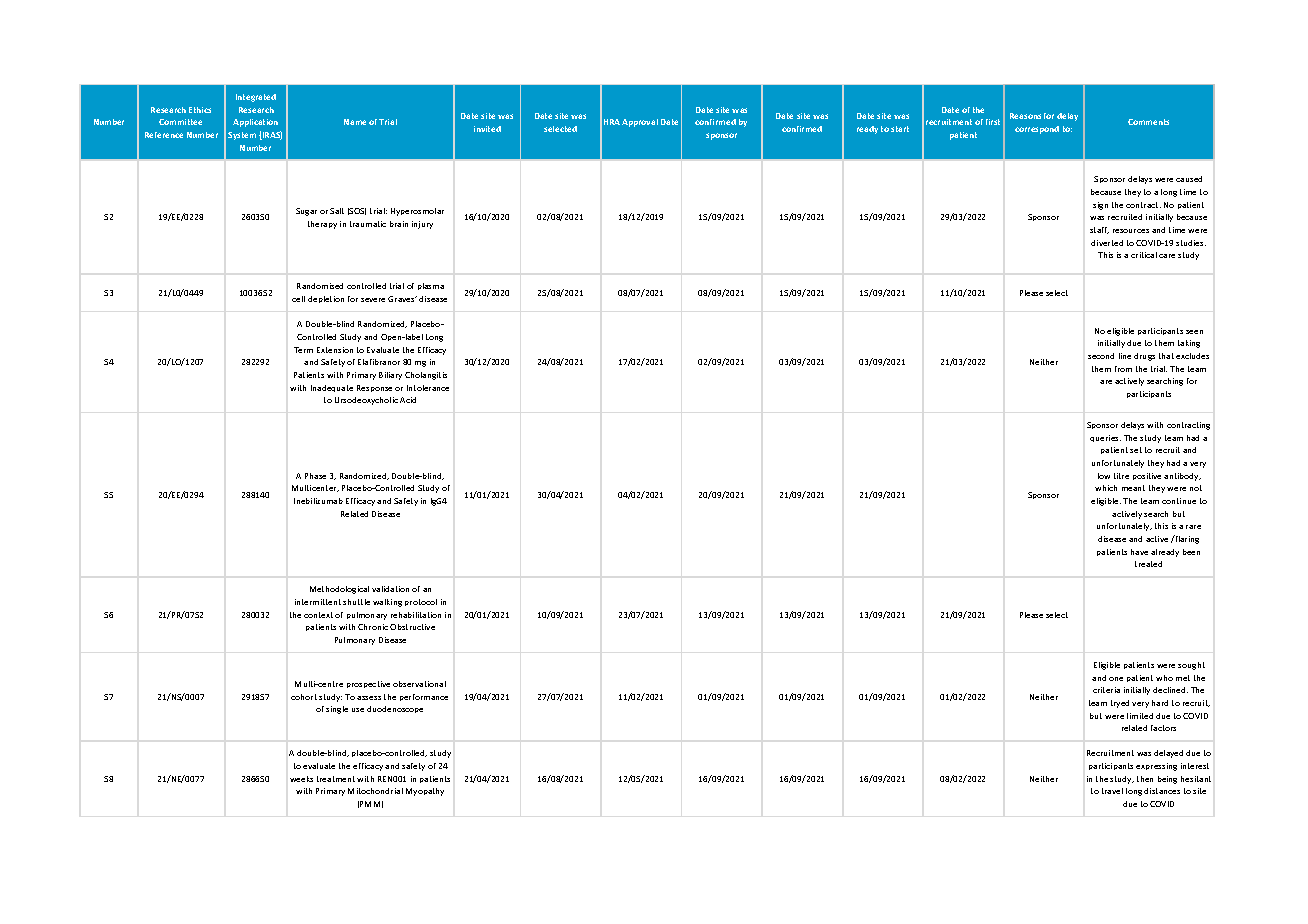 The width and height of the screenshot is (1308, 924). I want to click on Methodological, so click(339, 590).
